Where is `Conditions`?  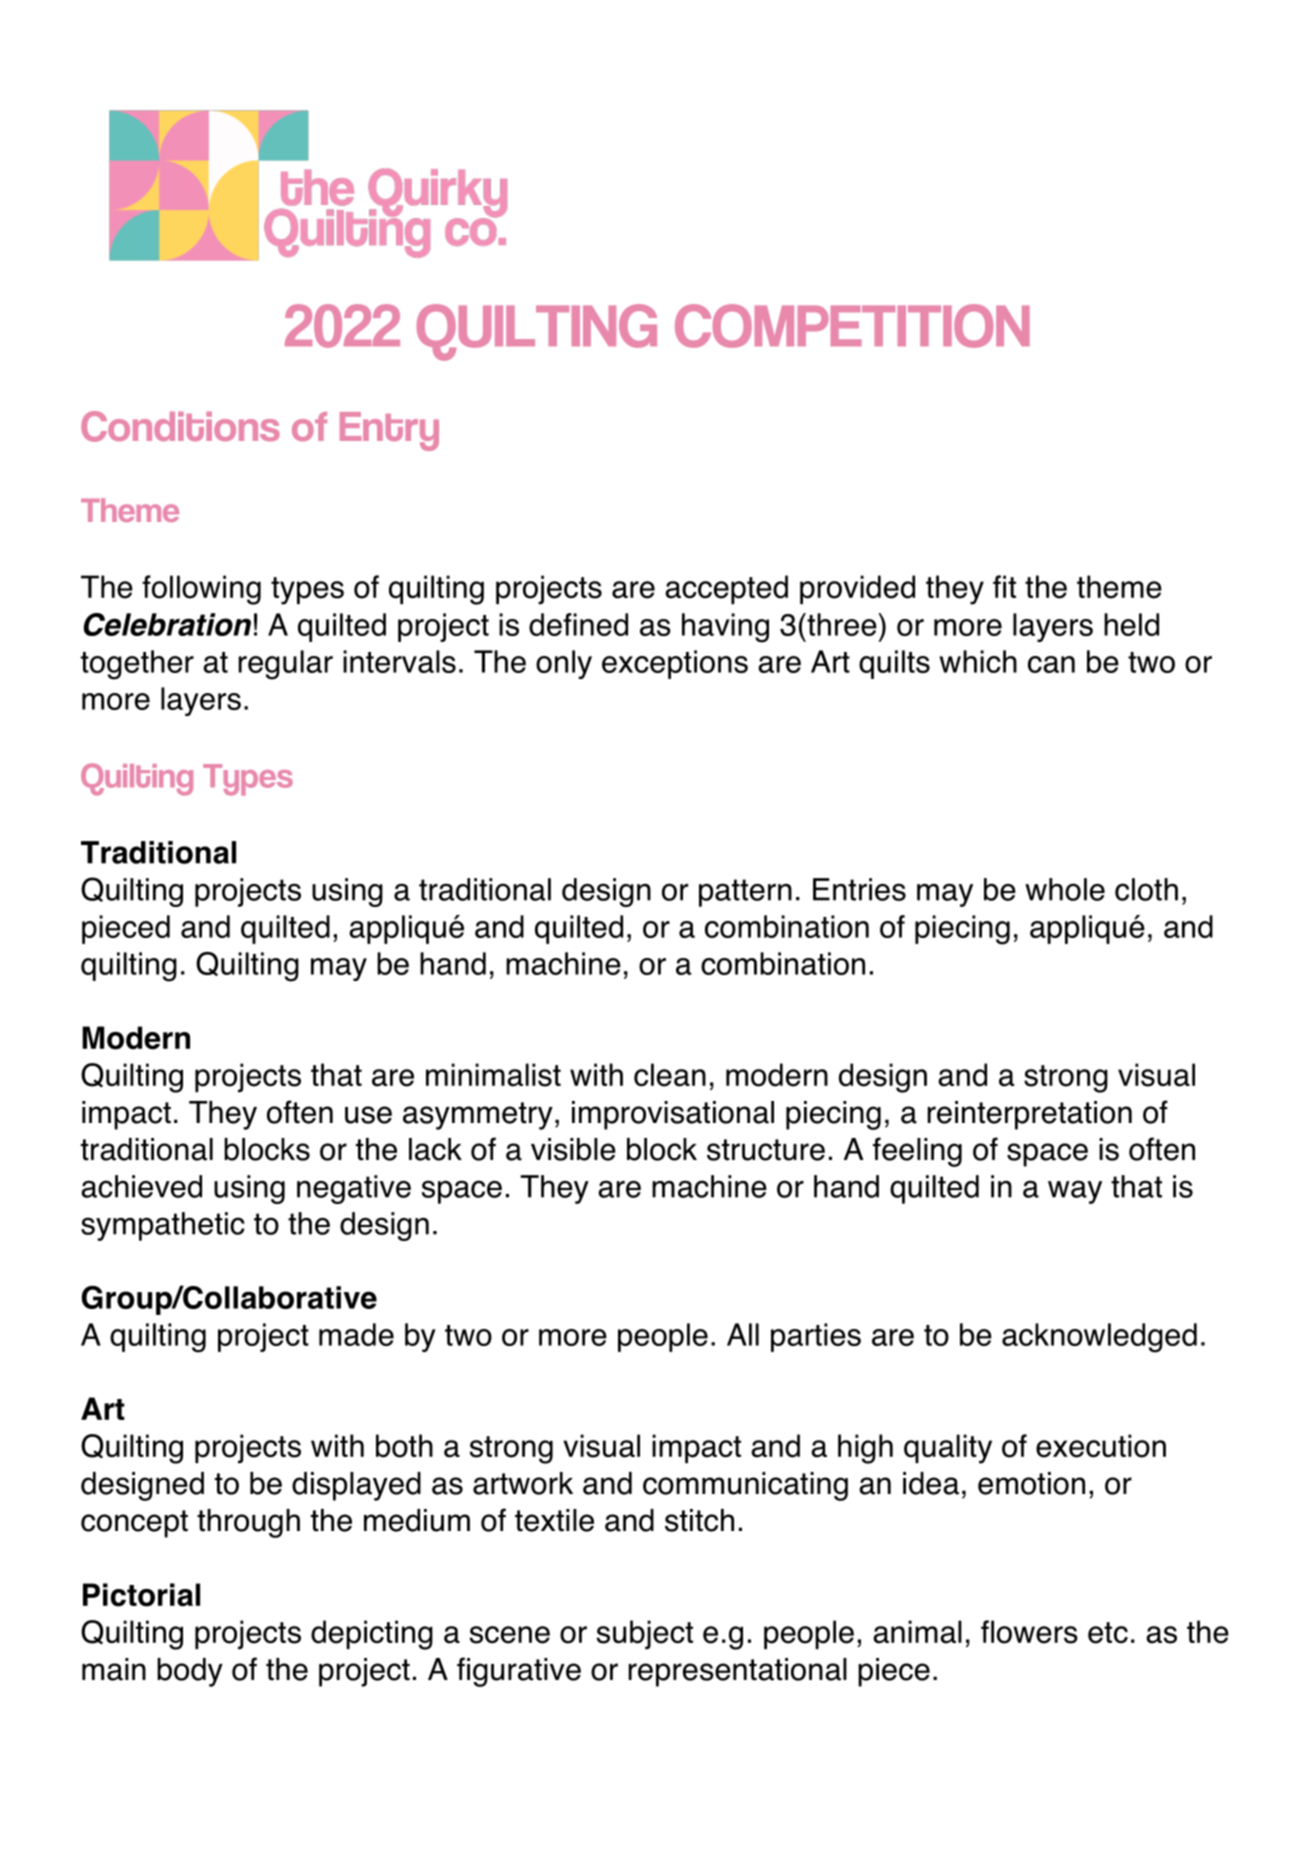 Conditions is located at coordinates (180, 426).
